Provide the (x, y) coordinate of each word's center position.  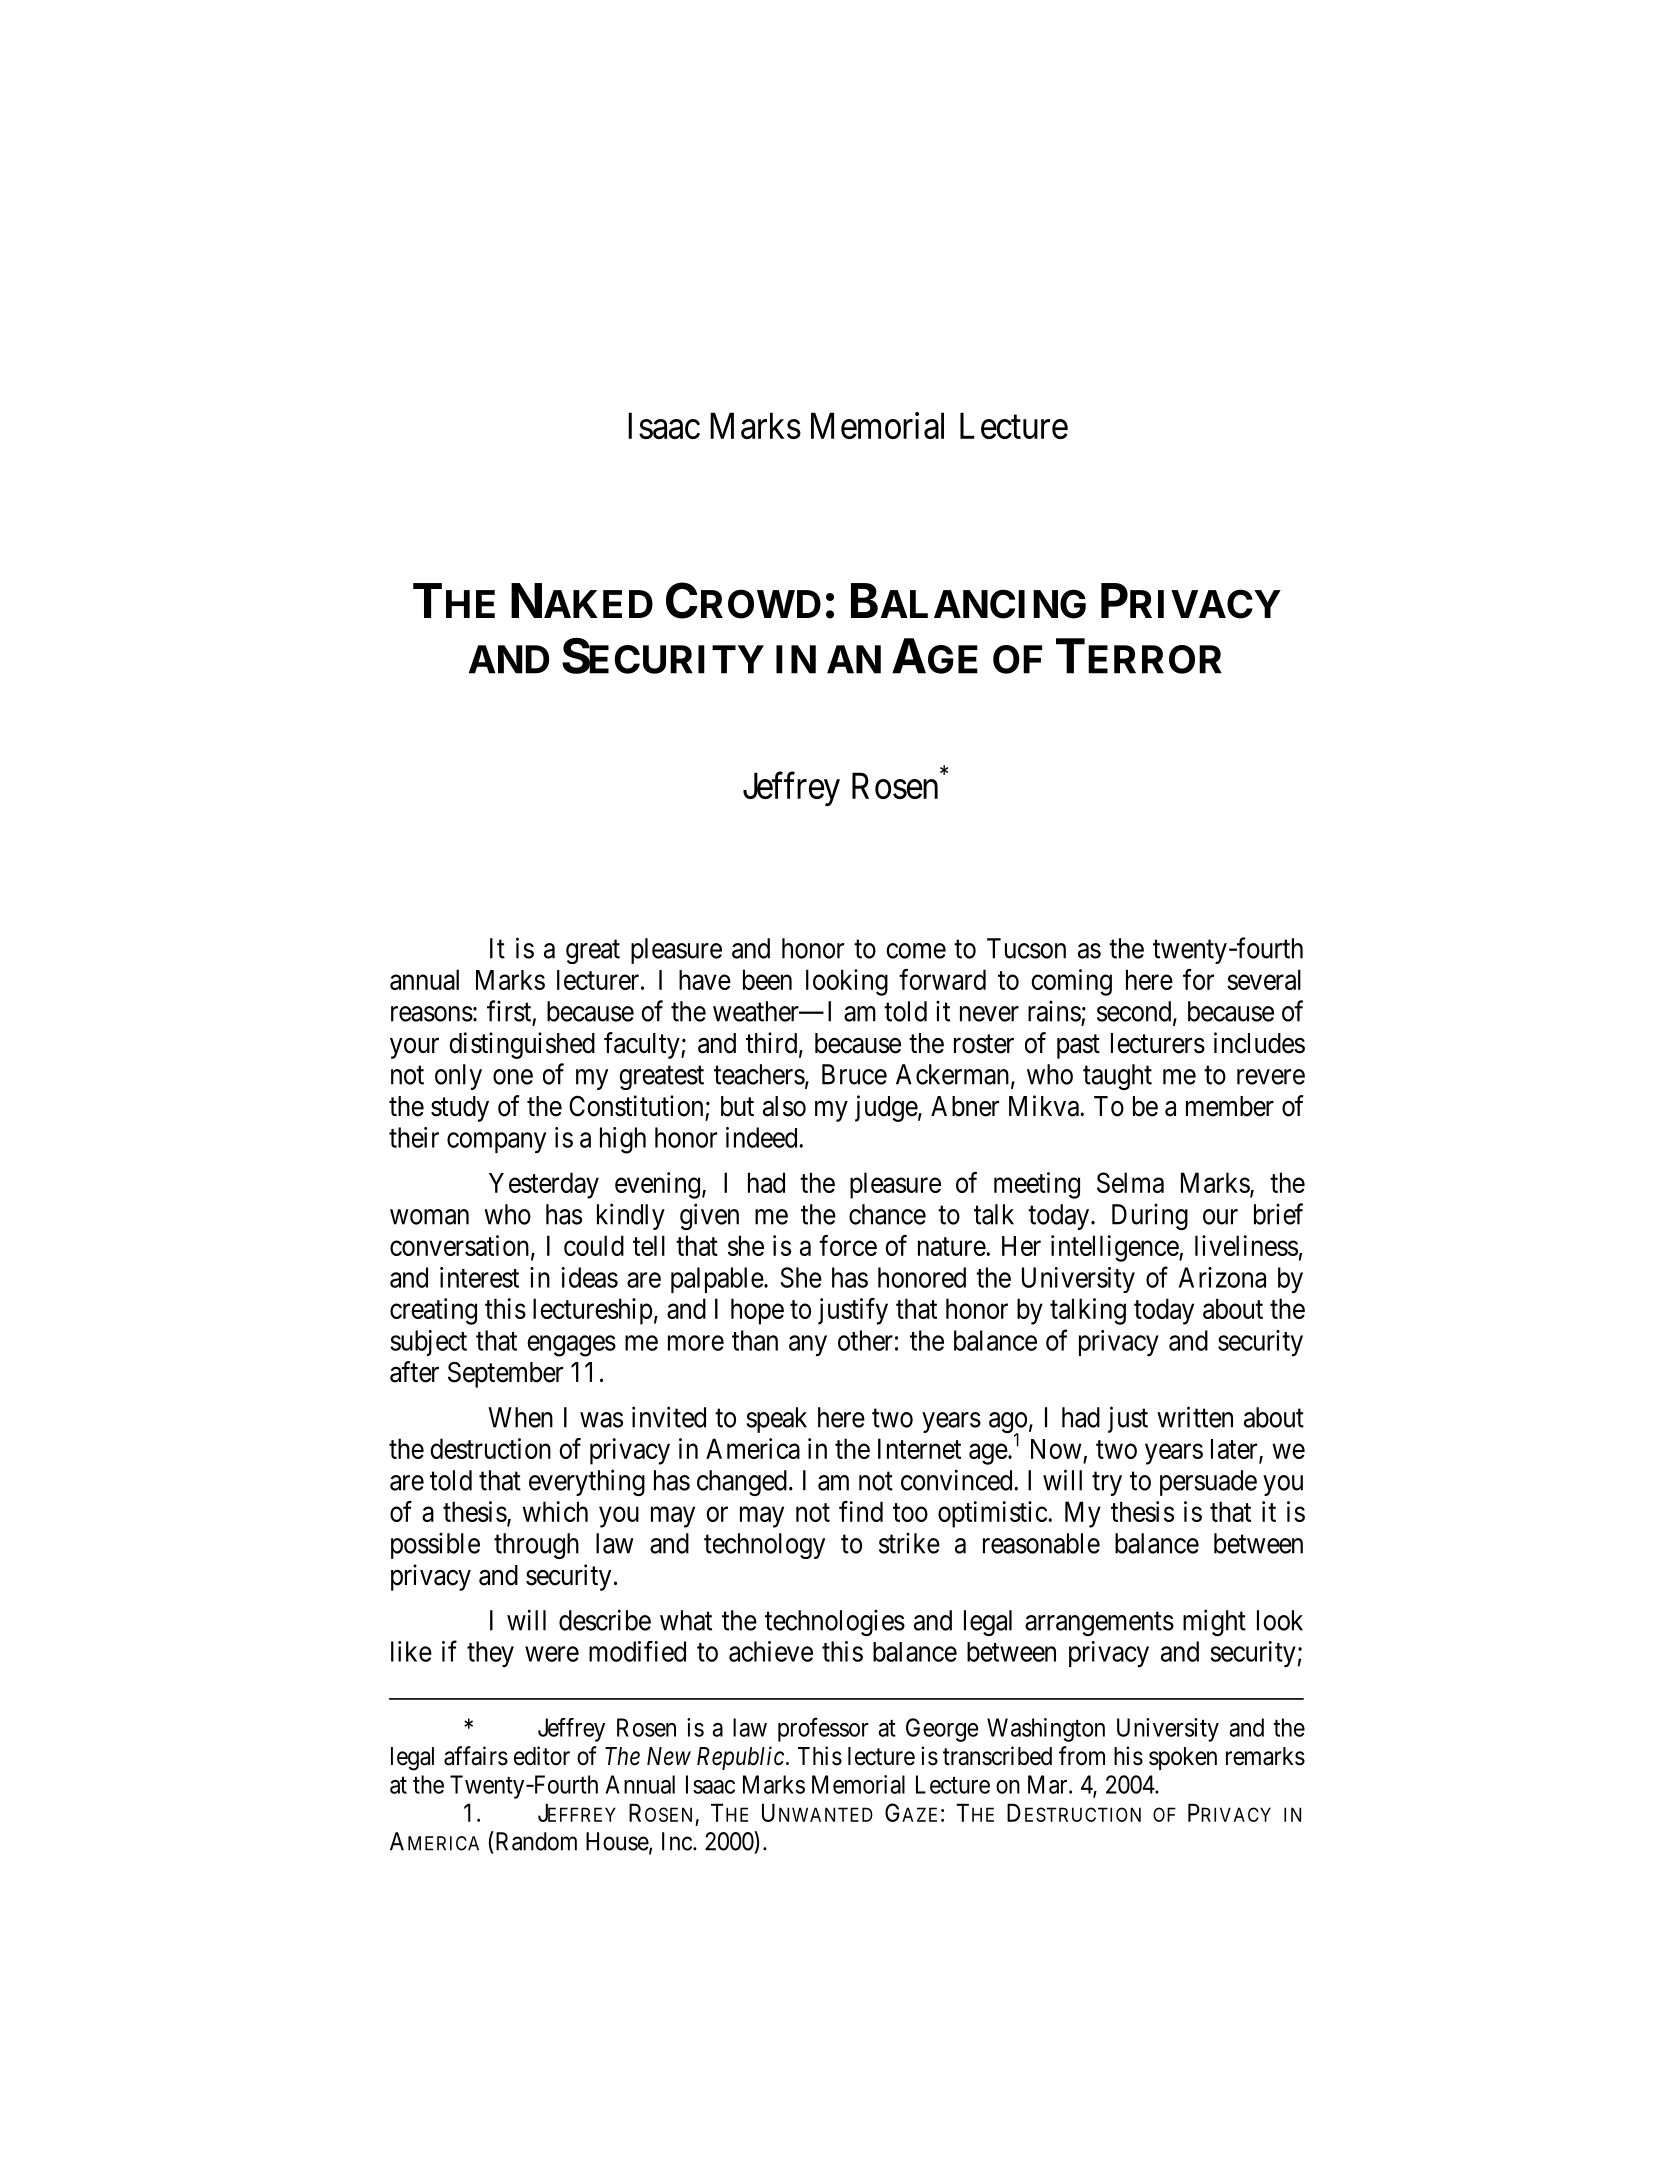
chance (887, 1214)
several (1264, 979)
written (1195, 1417)
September (505, 1374)
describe (605, 1620)
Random (535, 1841)
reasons (432, 1014)
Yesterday (544, 1185)
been (767, 979)
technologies (835, 1622)
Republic (740, 1758)
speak (777, 1420)
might (1214, 1622)
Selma (1130, 1182)
